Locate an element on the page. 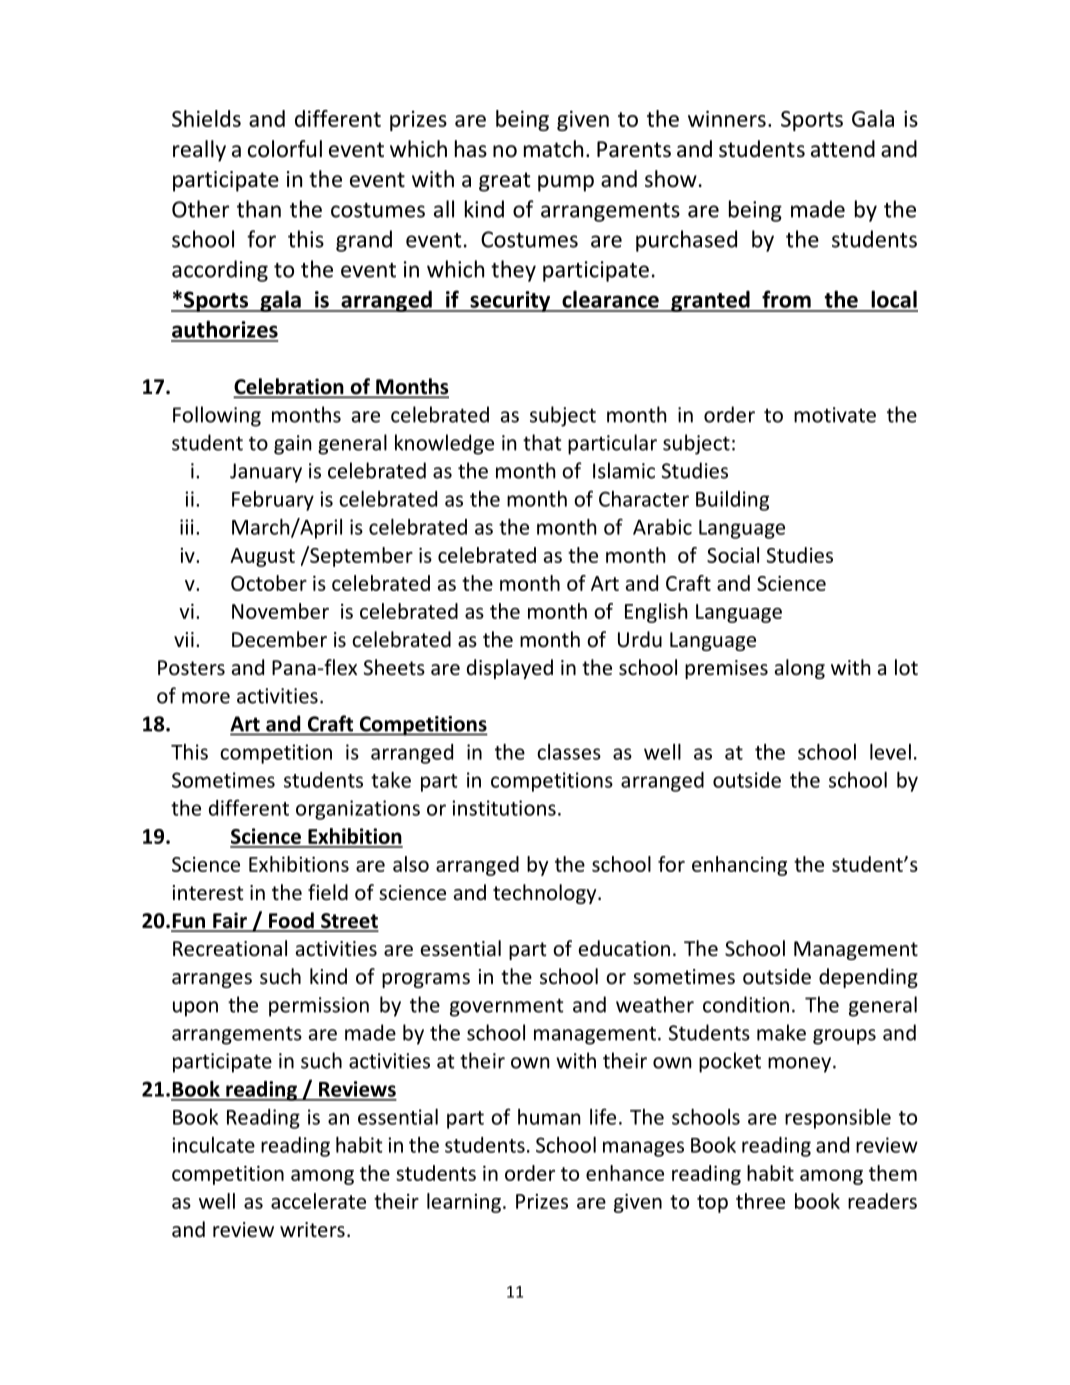 This page has height=1385, width=1070. displayed is located at coordinates (510, 669).
